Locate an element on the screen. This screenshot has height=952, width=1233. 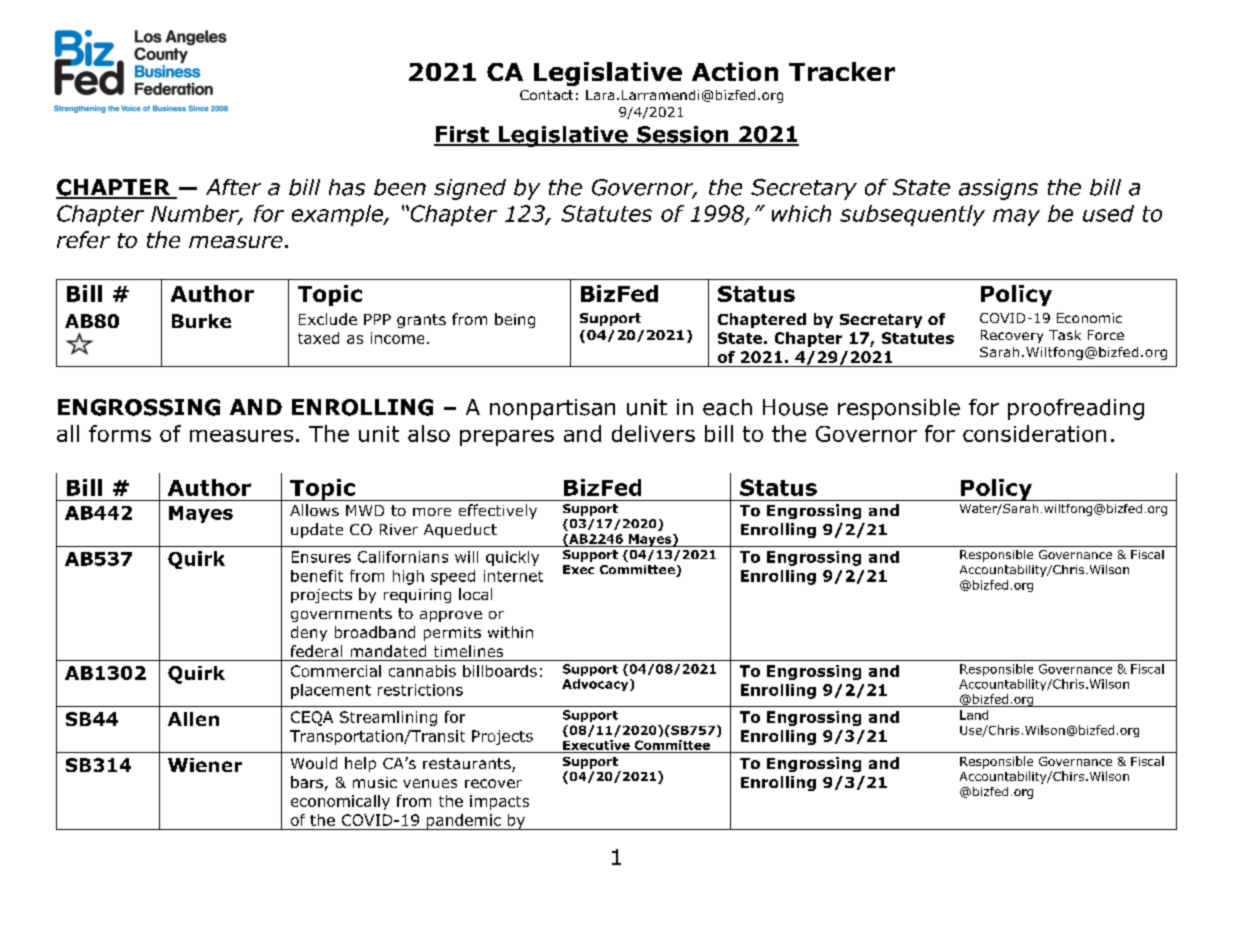
quickly is located at coordinates (512, 558).
